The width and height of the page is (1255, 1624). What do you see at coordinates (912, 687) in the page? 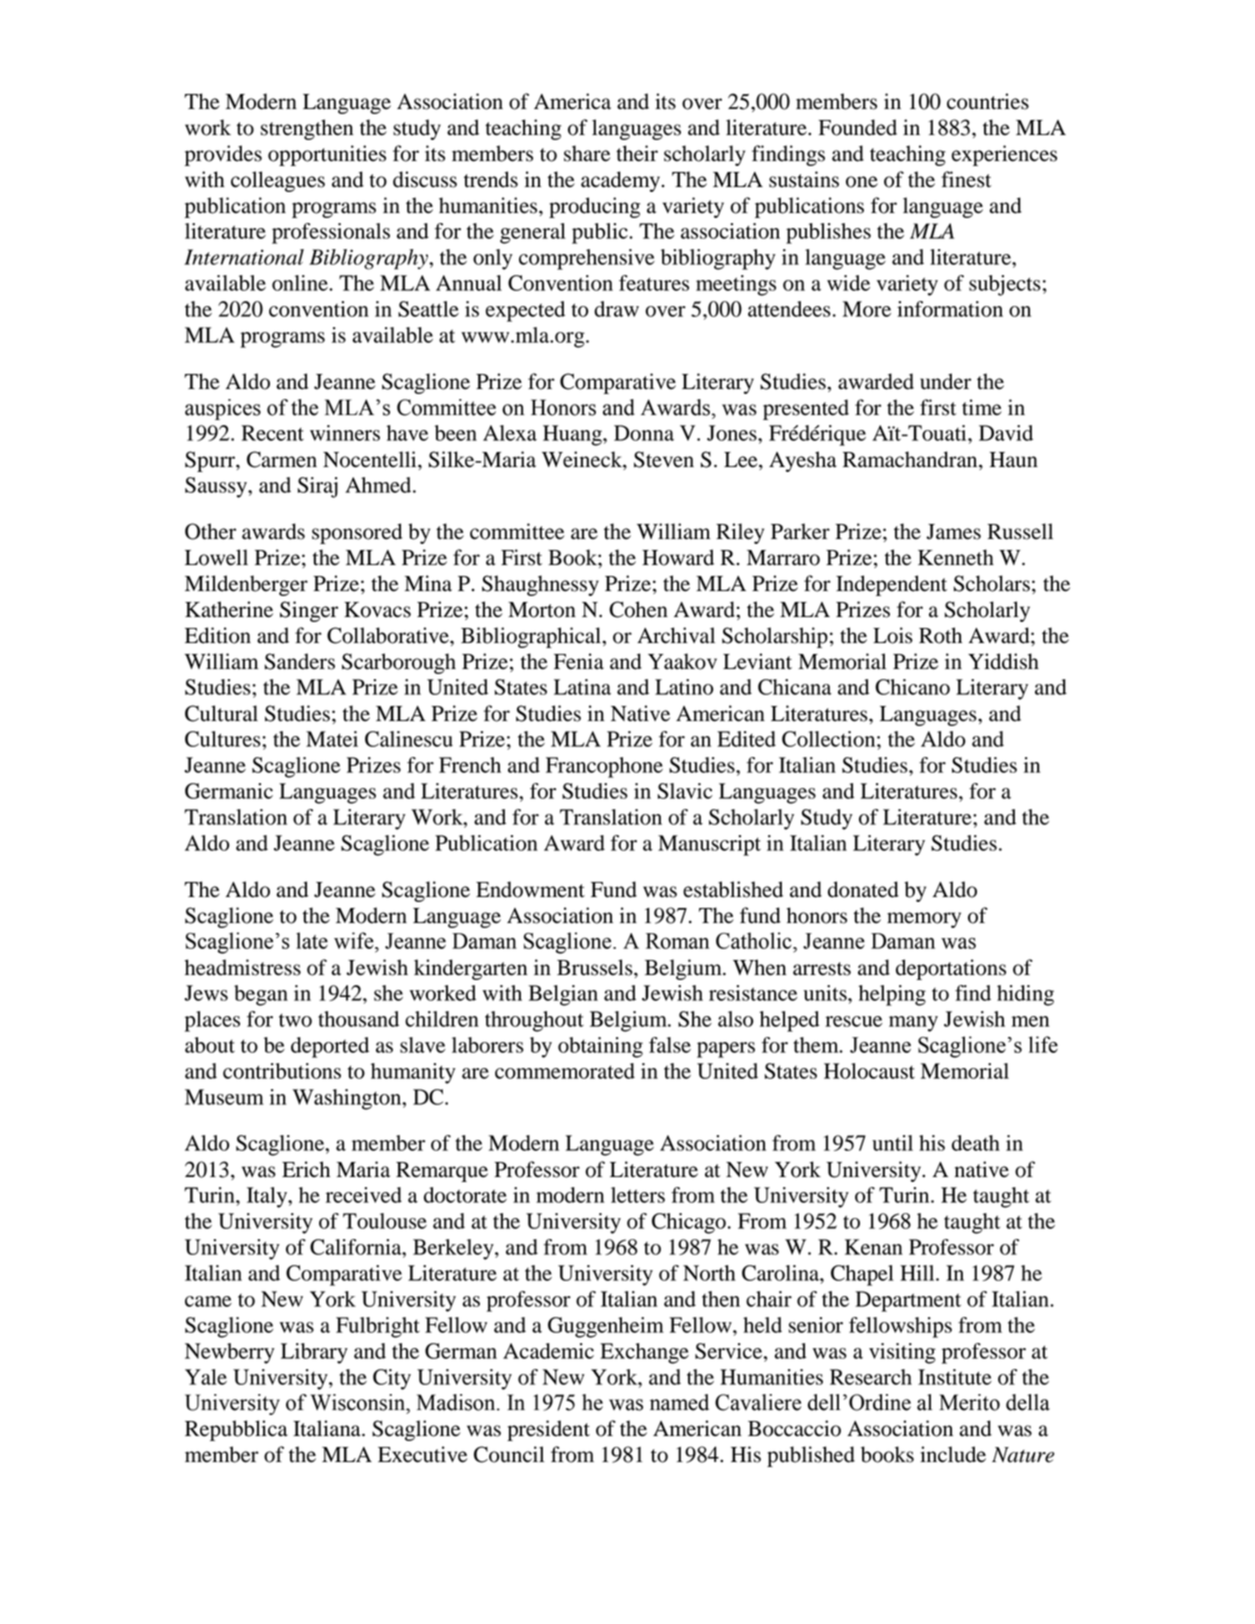
I see `Chicano` at bounding box center [912, 687].
